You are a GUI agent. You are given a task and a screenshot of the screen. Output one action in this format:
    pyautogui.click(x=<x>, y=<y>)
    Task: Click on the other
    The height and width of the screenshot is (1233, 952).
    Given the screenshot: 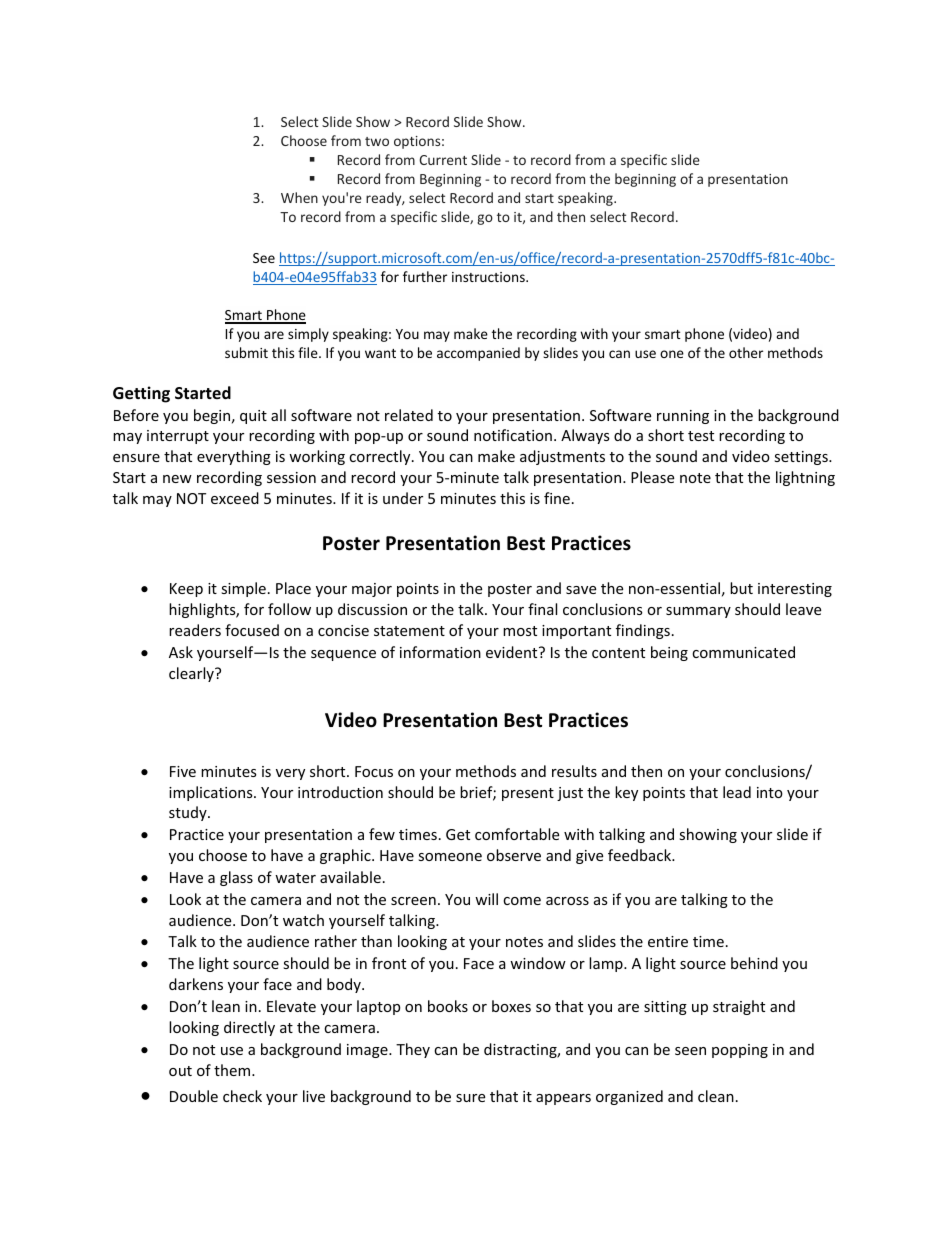 What is the action you would take?
    pyautogui.click(x=746, y=352)
